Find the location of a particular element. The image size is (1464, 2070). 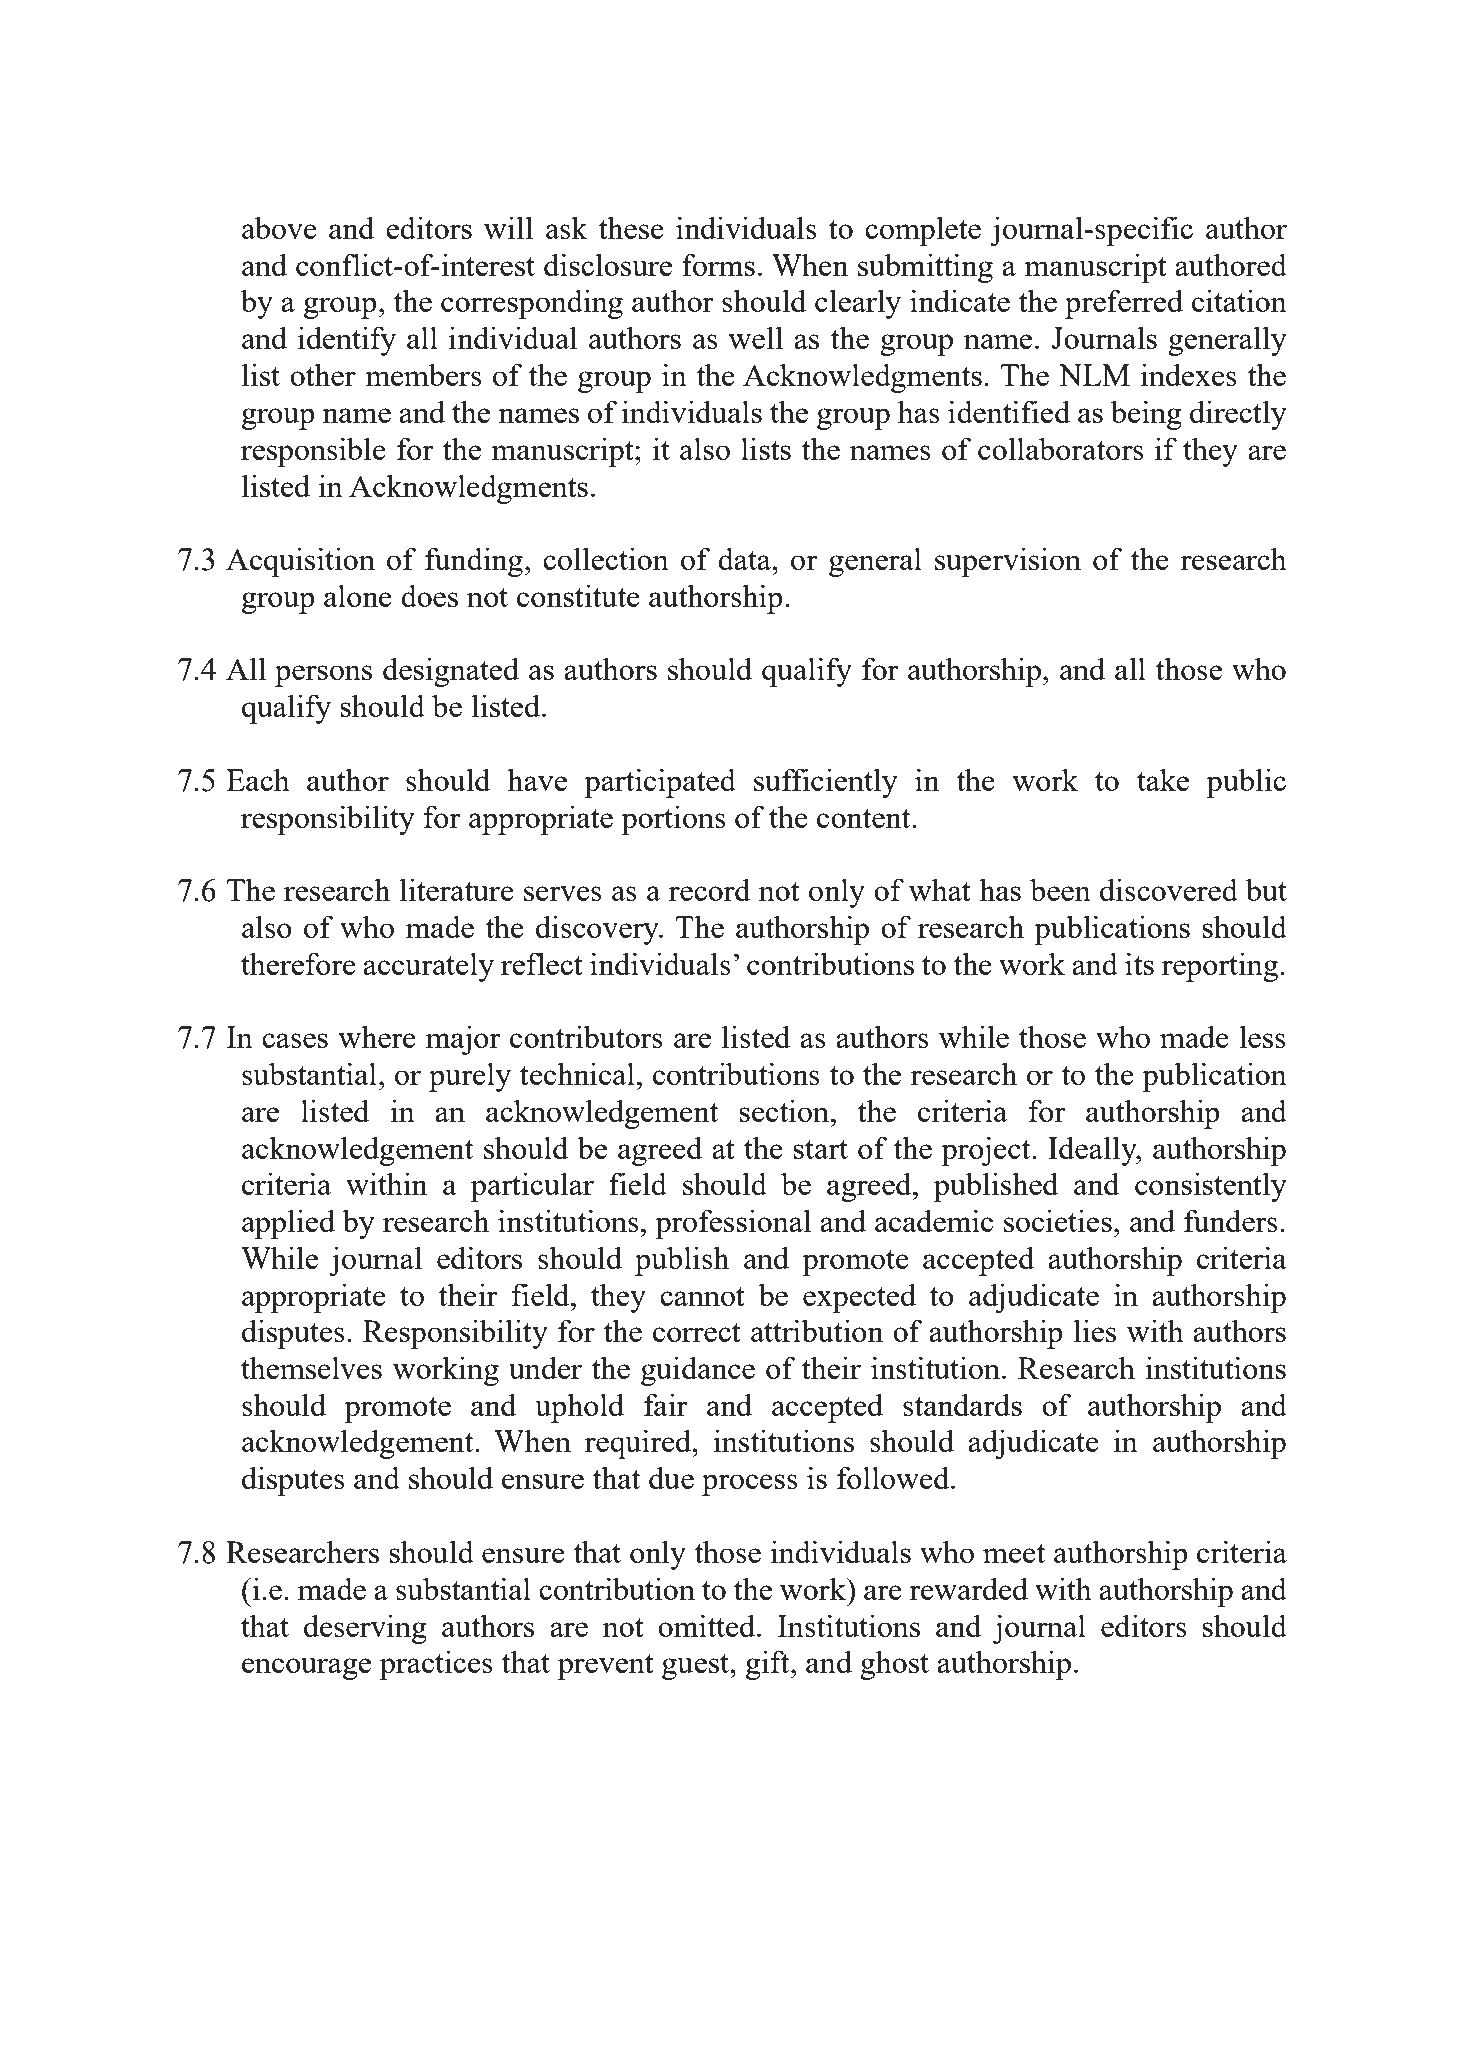

data is located at coordinates (745, 558).
